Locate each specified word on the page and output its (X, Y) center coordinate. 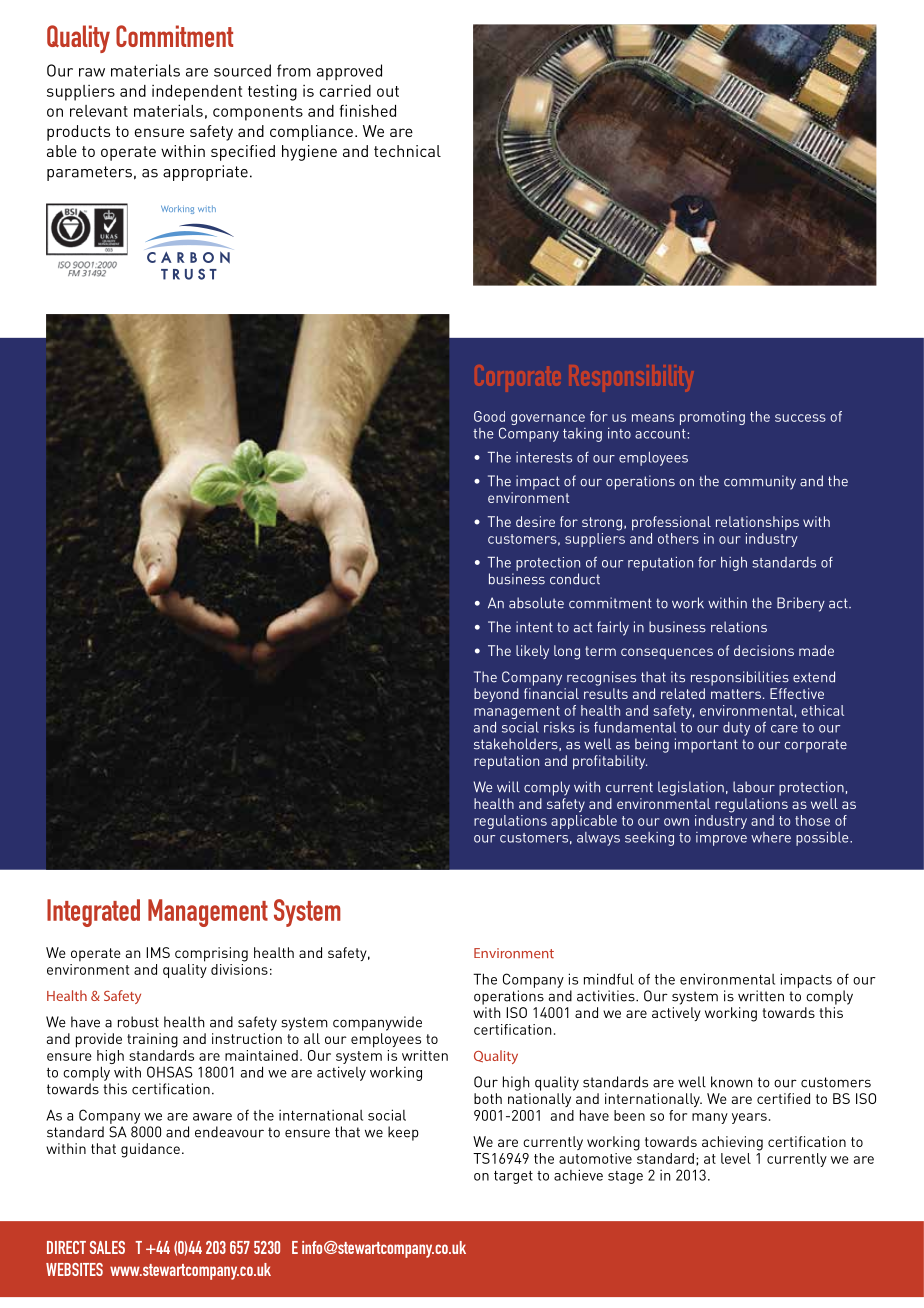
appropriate (205, 173)
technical (407, 151)
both (488, 1098)
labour (754, 787)
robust (138, 1022)
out (388, 91)
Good (489, 416)
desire (535, 521)
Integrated (93, 913)
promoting (712, 418)
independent (197, 93)
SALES (107, 1247)
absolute (536, 603)
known (731, 1082)
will (508, 786)
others (678, 538)
